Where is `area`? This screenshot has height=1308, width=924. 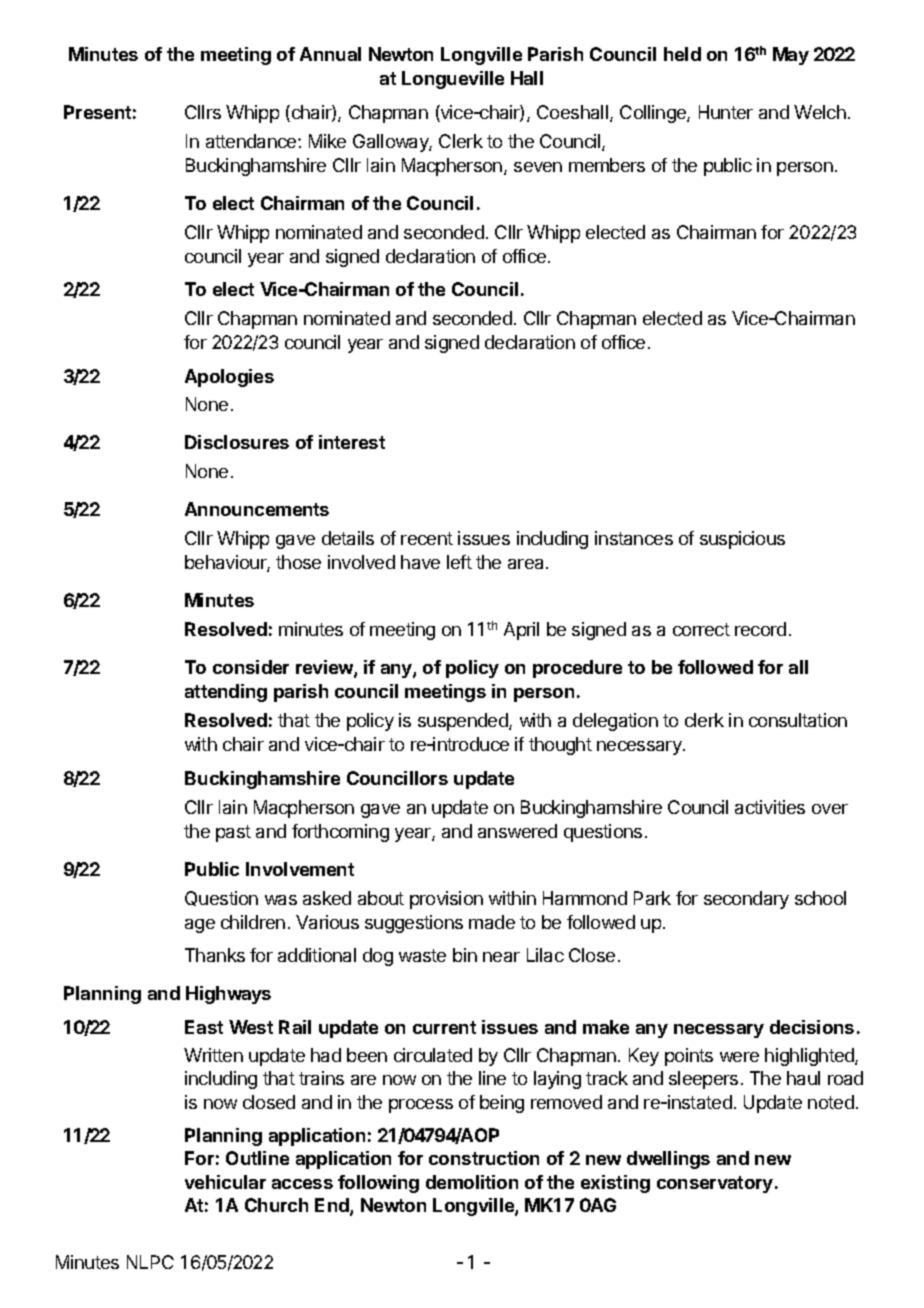 area is located at coordinates (527, 564).
